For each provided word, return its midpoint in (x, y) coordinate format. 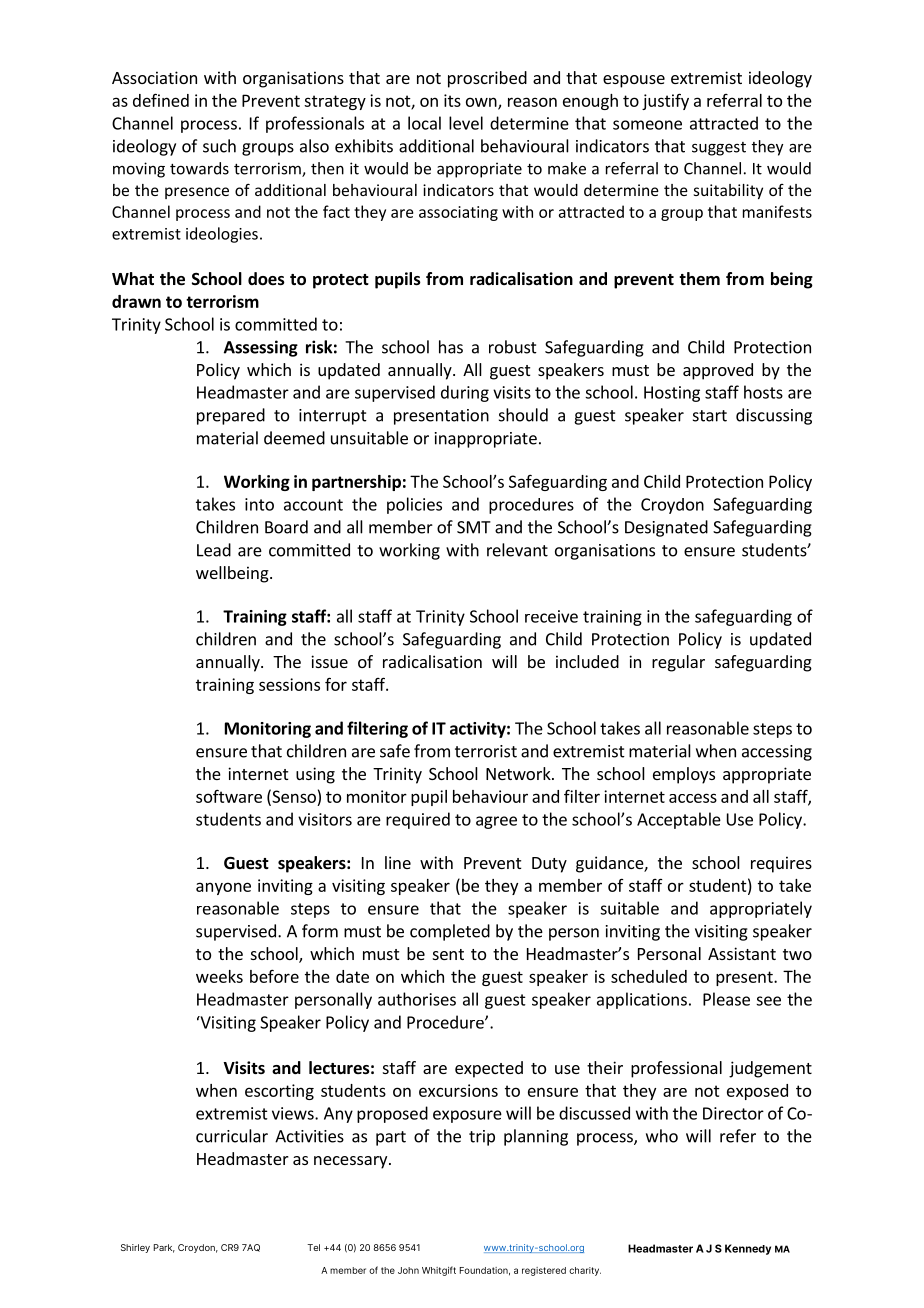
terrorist (486, 751)
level (466, 123)
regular (678, 663)
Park (164, 1248)
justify (665, 101)
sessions (289, 684)
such (219, 146)
